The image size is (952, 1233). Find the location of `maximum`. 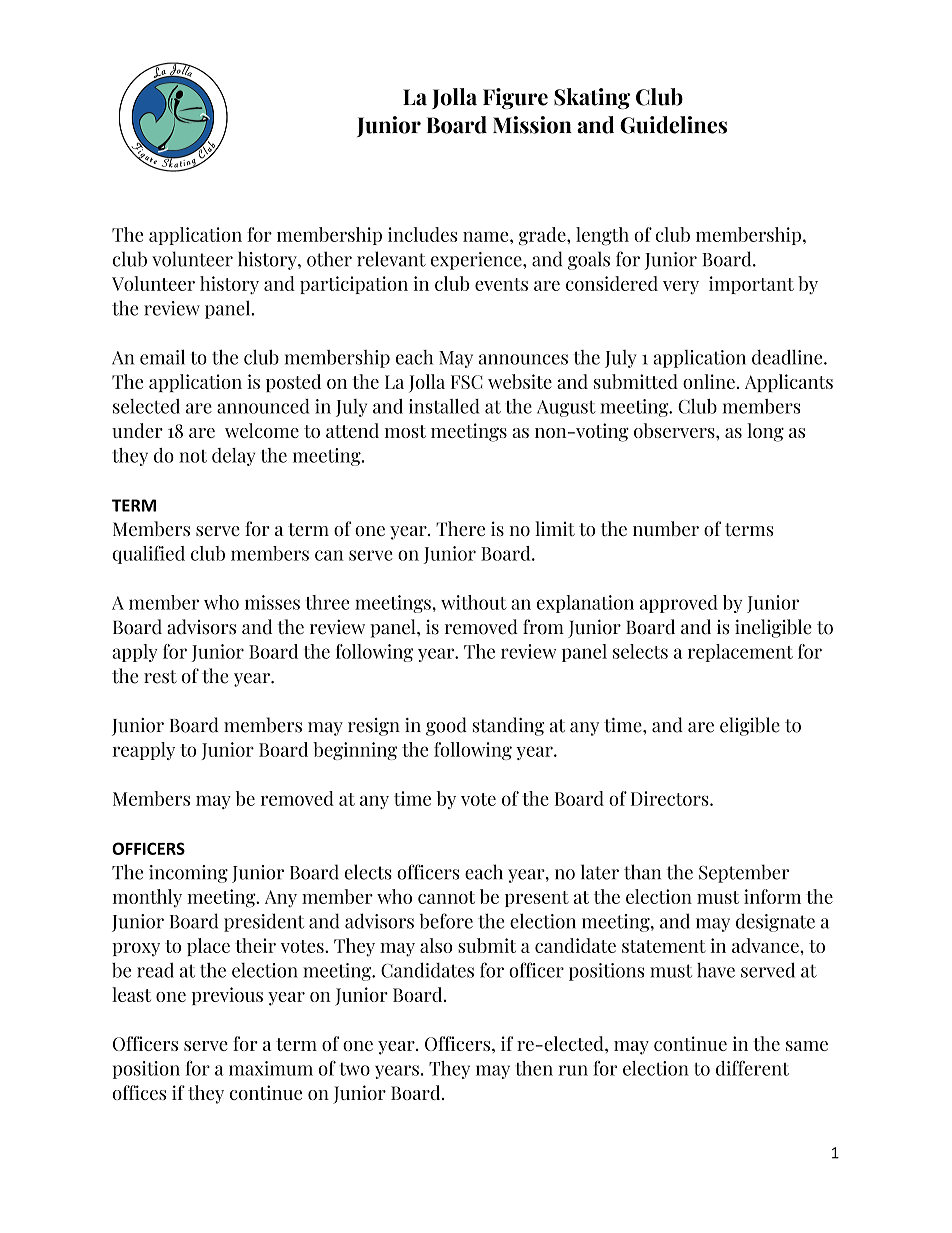

maximum is located at coordinates (271, 1068).
